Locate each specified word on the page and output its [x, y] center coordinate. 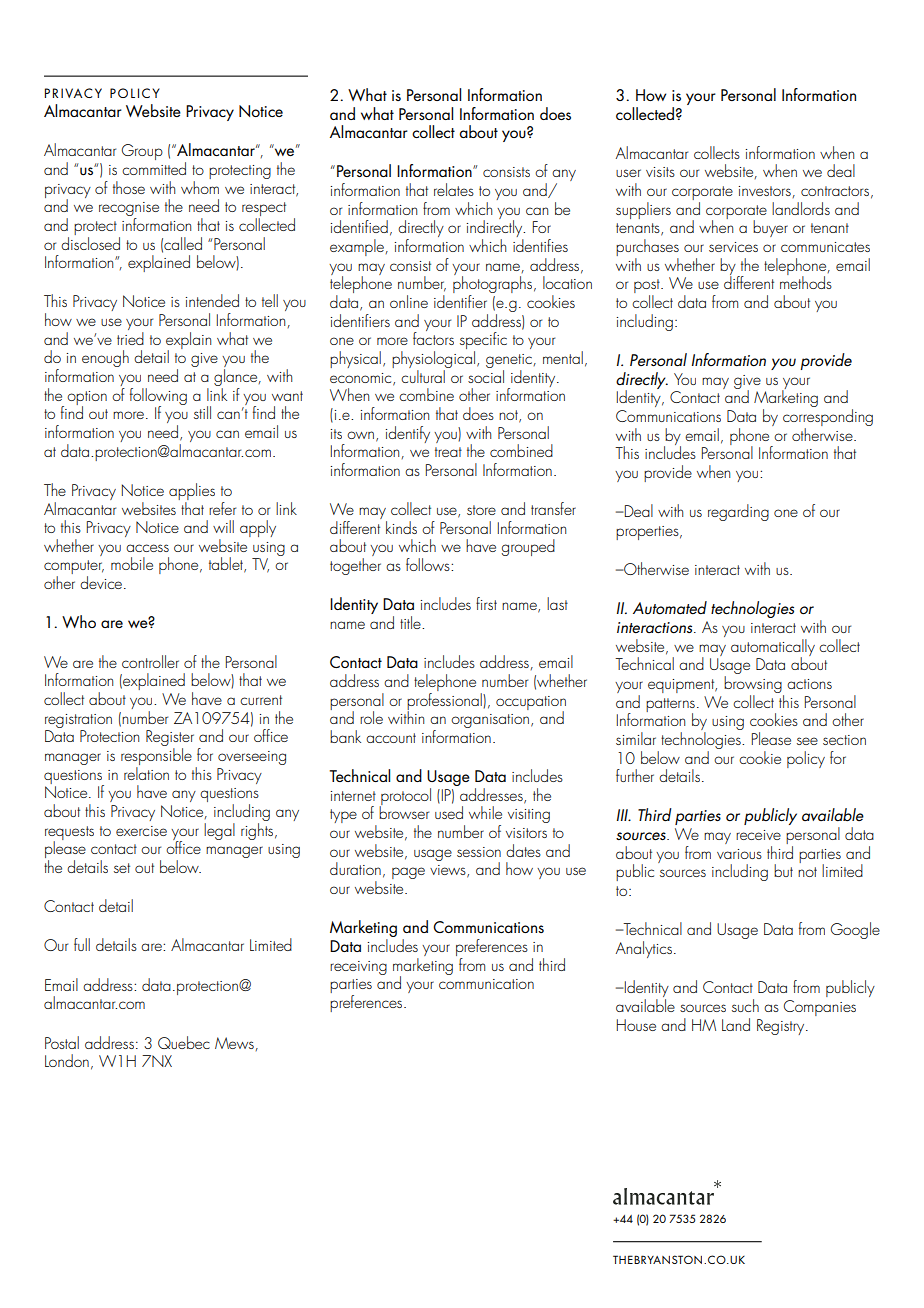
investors [765, 192]
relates [454, 189]
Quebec [184, 1042]
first [486, 603]
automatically [773, 648]
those [129, 187]
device [101, 582]
